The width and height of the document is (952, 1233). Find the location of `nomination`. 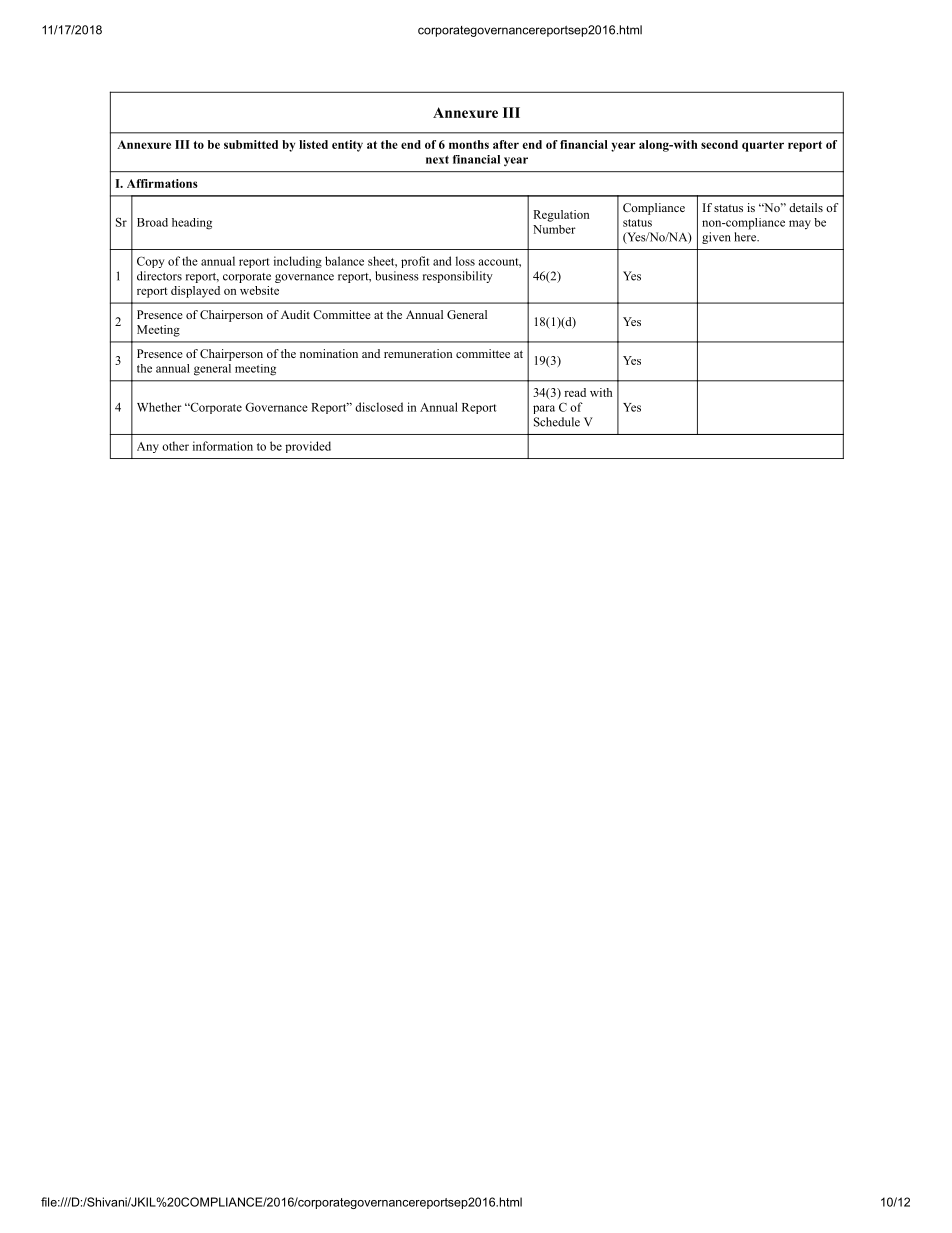

nomination is located at coordinates (329, 353).
